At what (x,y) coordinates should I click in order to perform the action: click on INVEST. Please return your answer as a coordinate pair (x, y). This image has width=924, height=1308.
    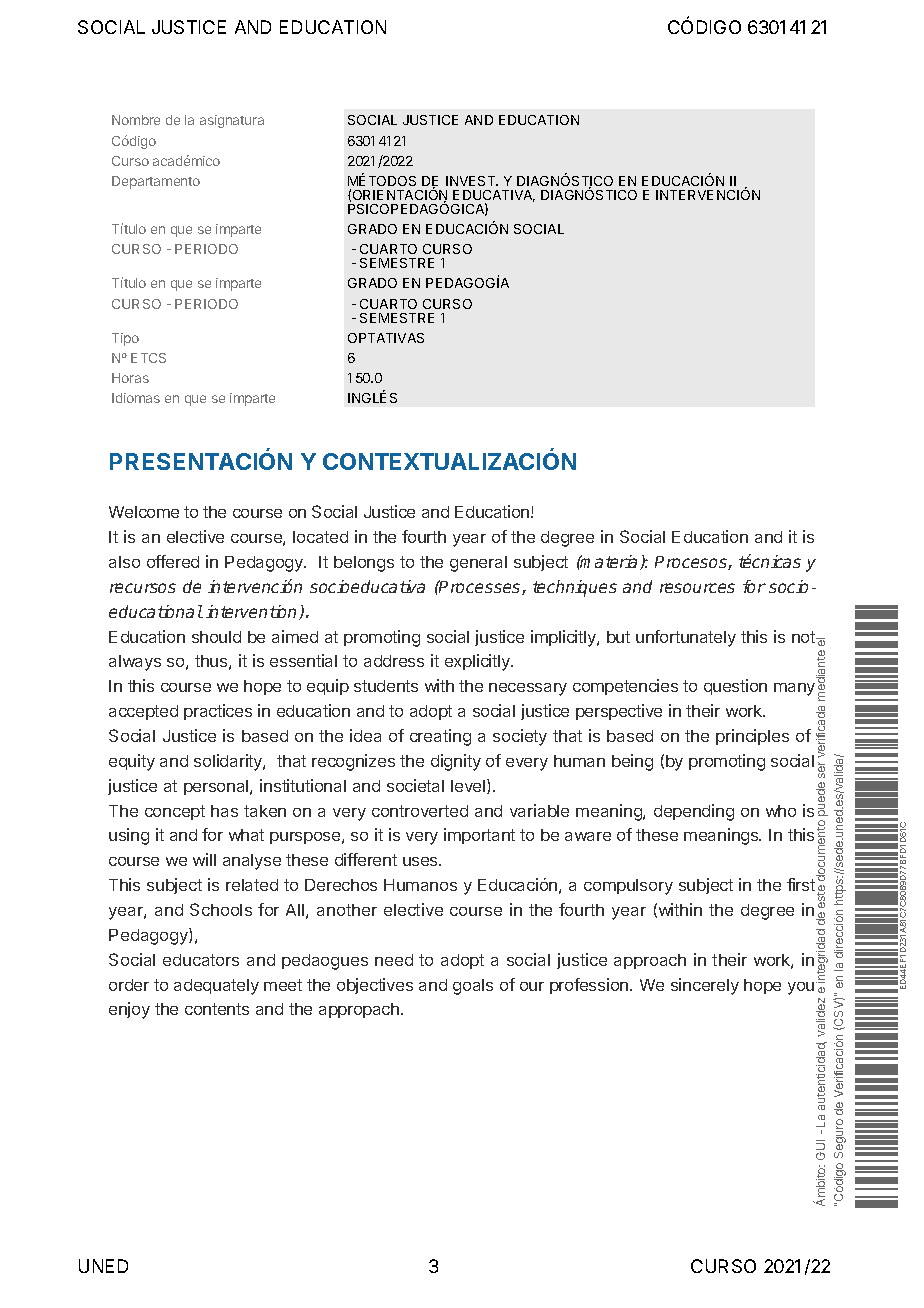
    Looking at the image, I should click on (472, 181).
